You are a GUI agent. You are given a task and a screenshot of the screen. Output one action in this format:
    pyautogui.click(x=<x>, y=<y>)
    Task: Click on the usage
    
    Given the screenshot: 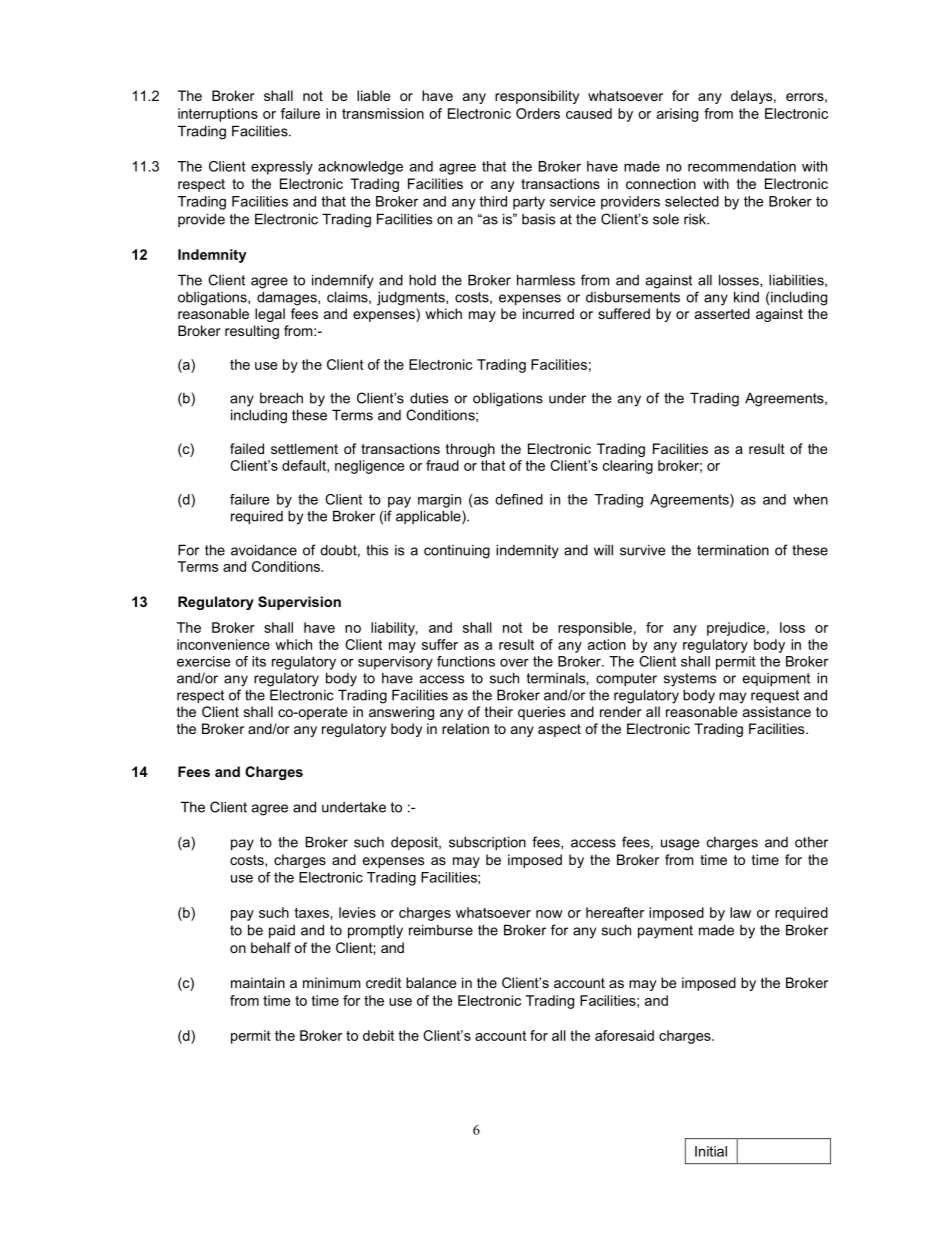 What is the action you would take?
    pyautogui.click(x=680, y=845)
